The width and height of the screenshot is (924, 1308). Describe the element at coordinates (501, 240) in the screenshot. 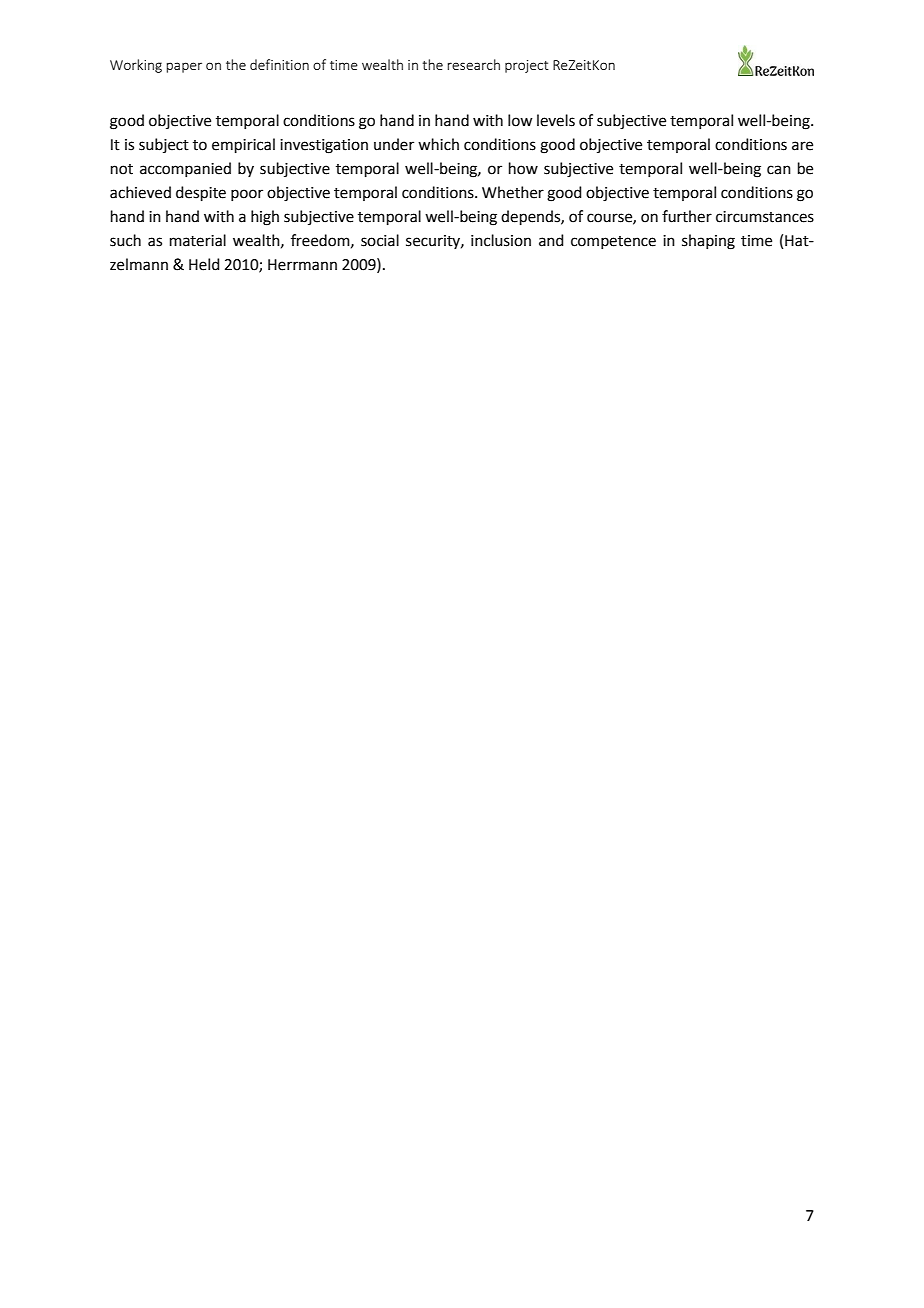

I see `inclusion` at that location.
